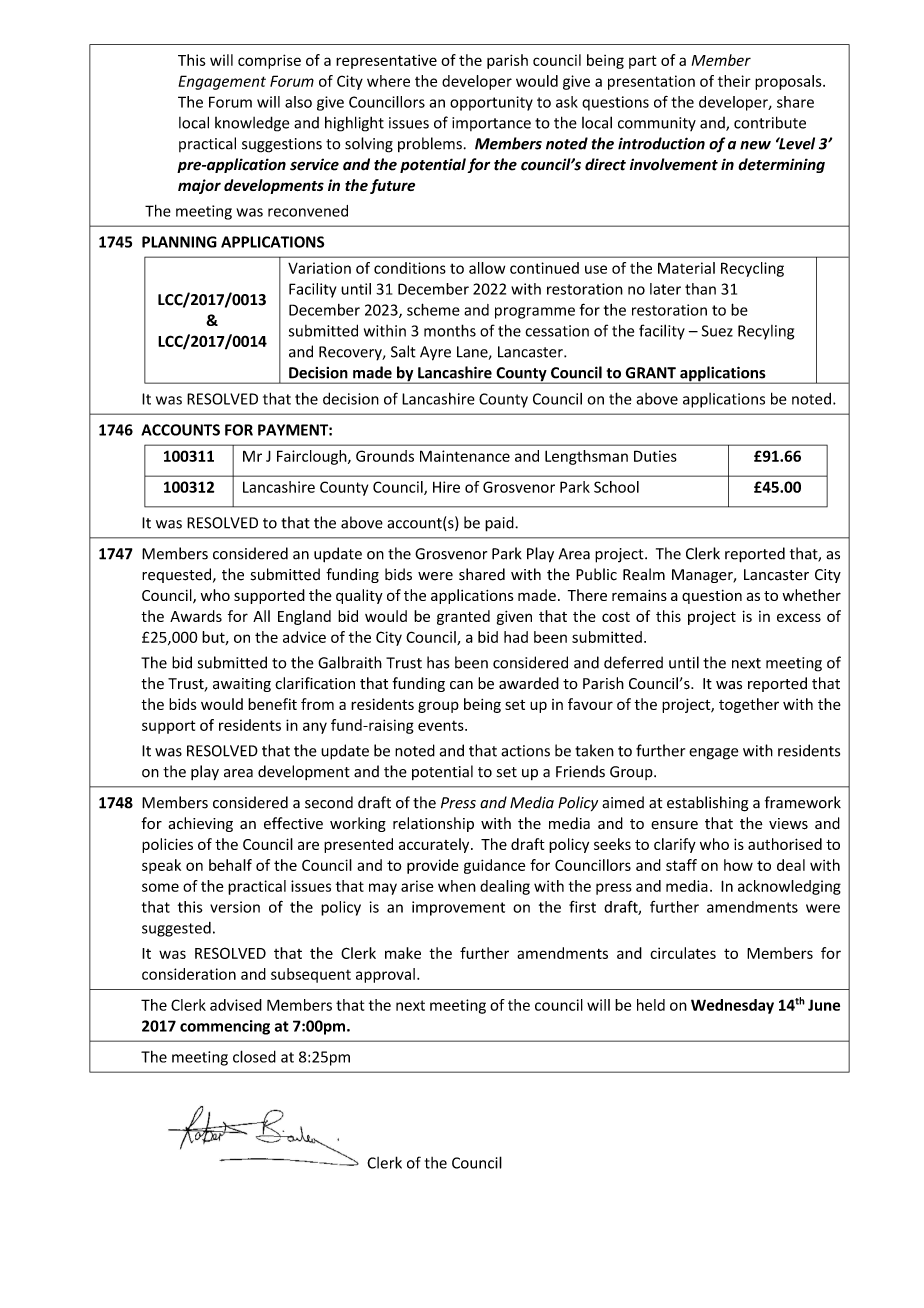 The height and width of the image is (1308, 924). What do you see at coordinates (734, 81) in the image?
I see `their` at bounding box center [734, 81].
